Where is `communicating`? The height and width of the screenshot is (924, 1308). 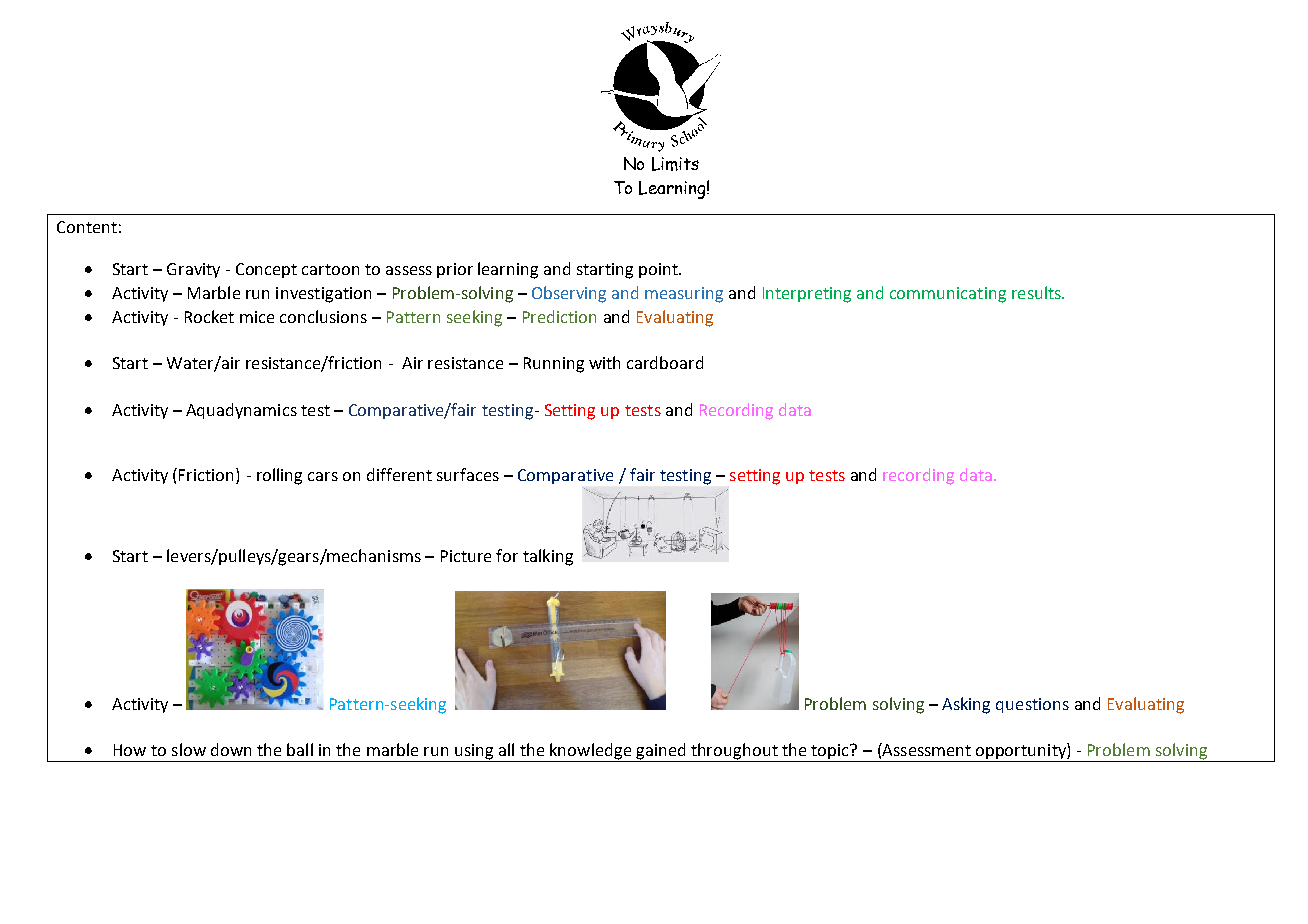
communicating is located at coordinates (948, 295).
